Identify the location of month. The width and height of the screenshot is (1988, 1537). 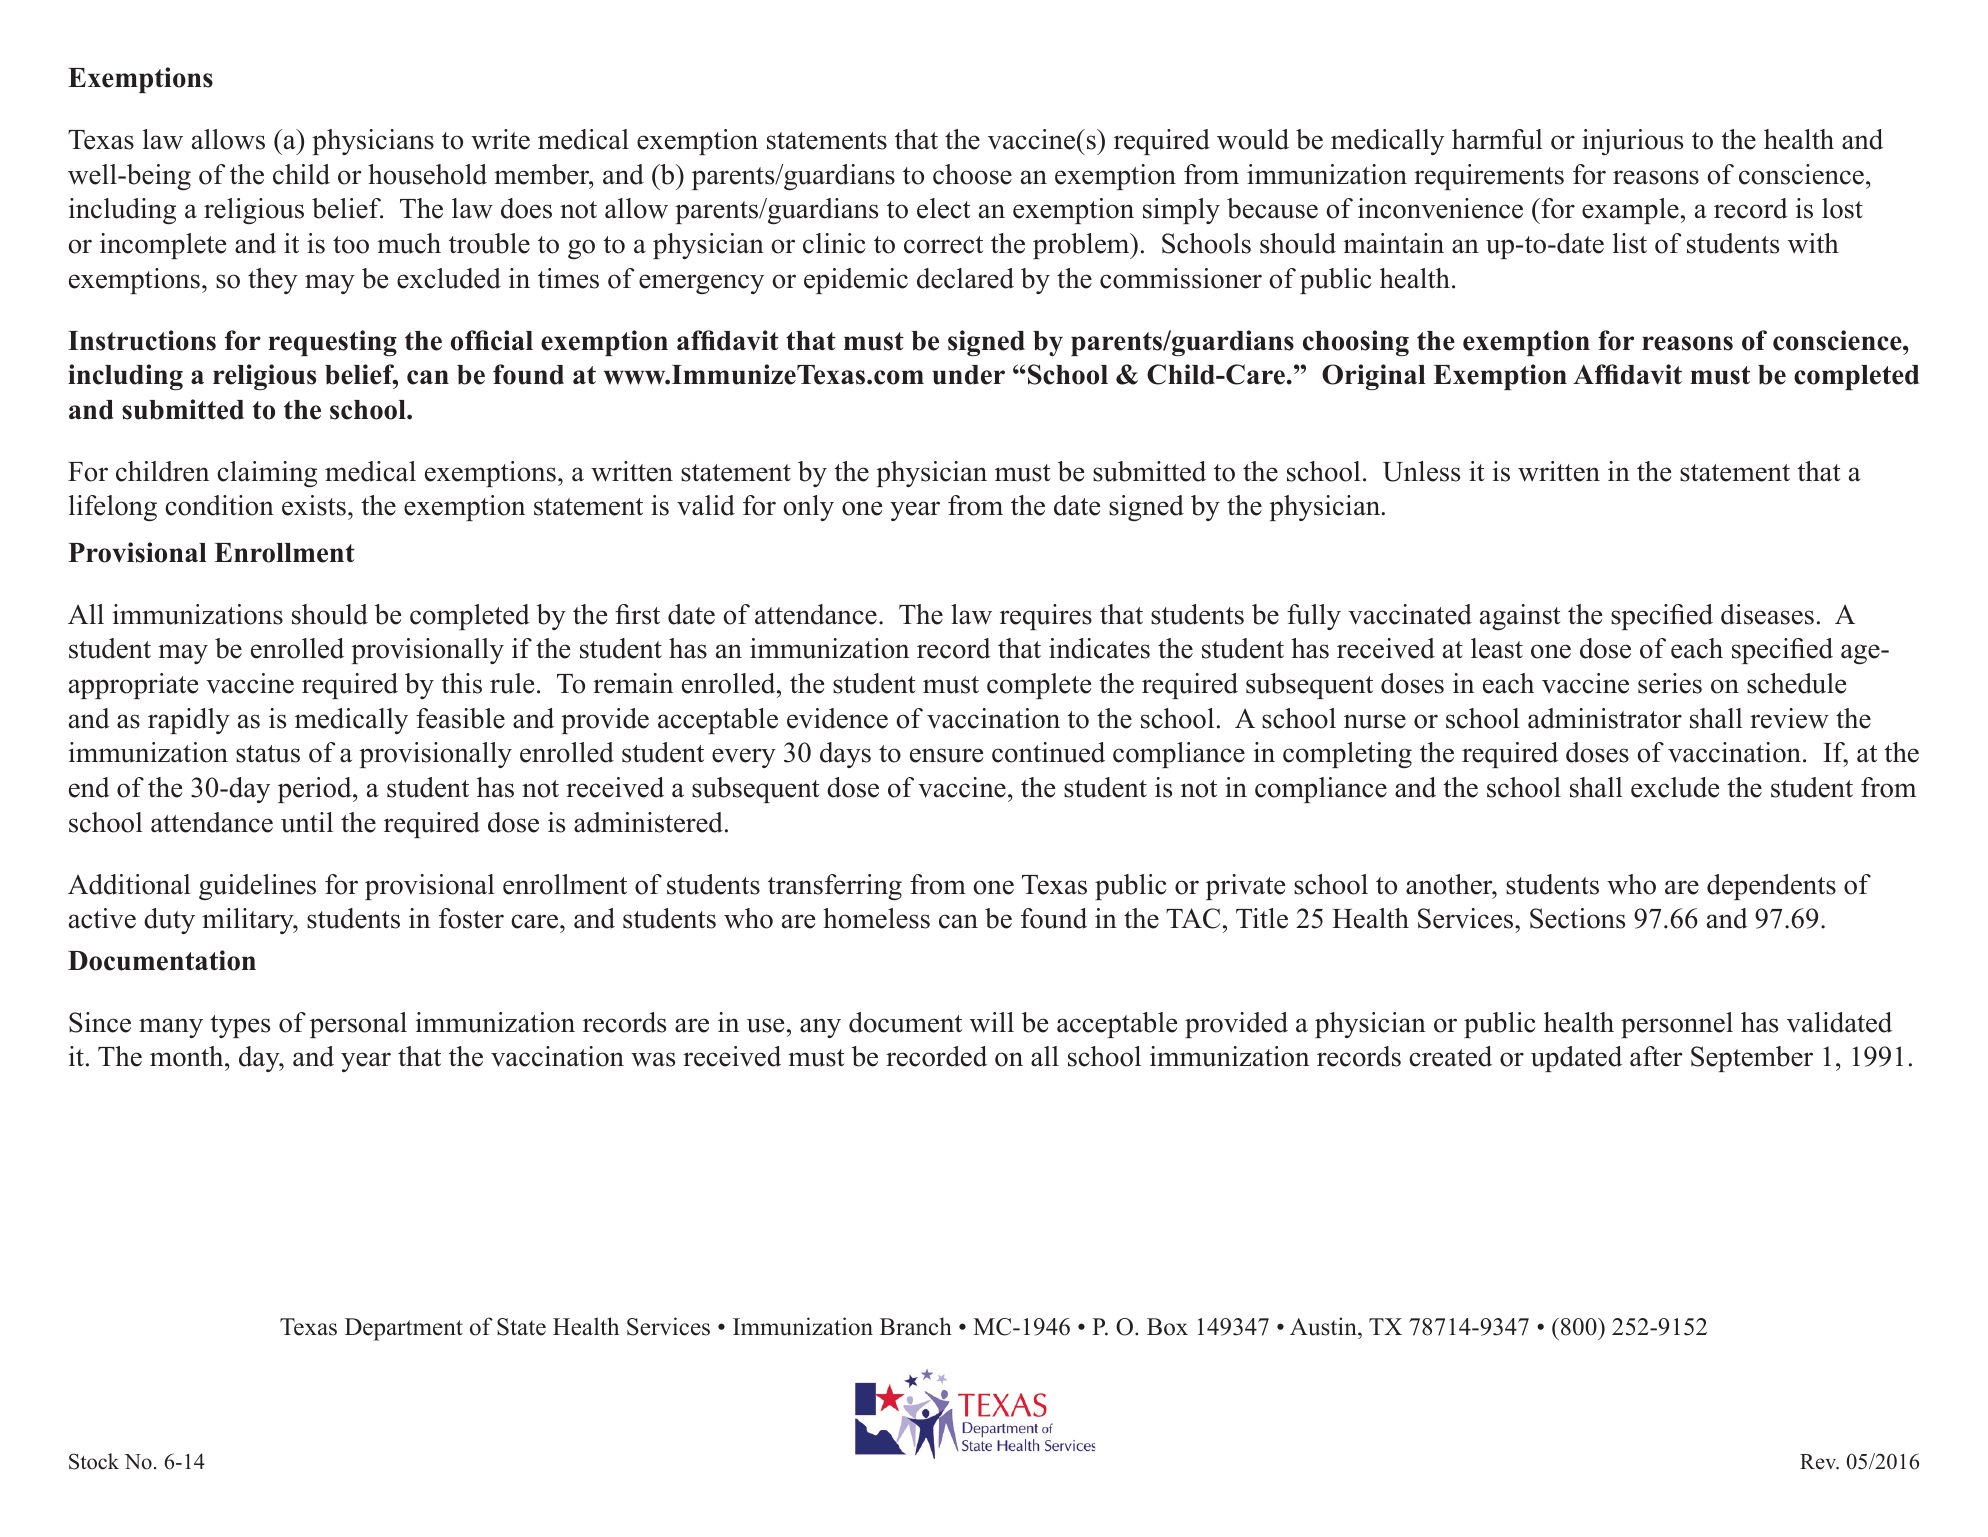
(188, 1056).
